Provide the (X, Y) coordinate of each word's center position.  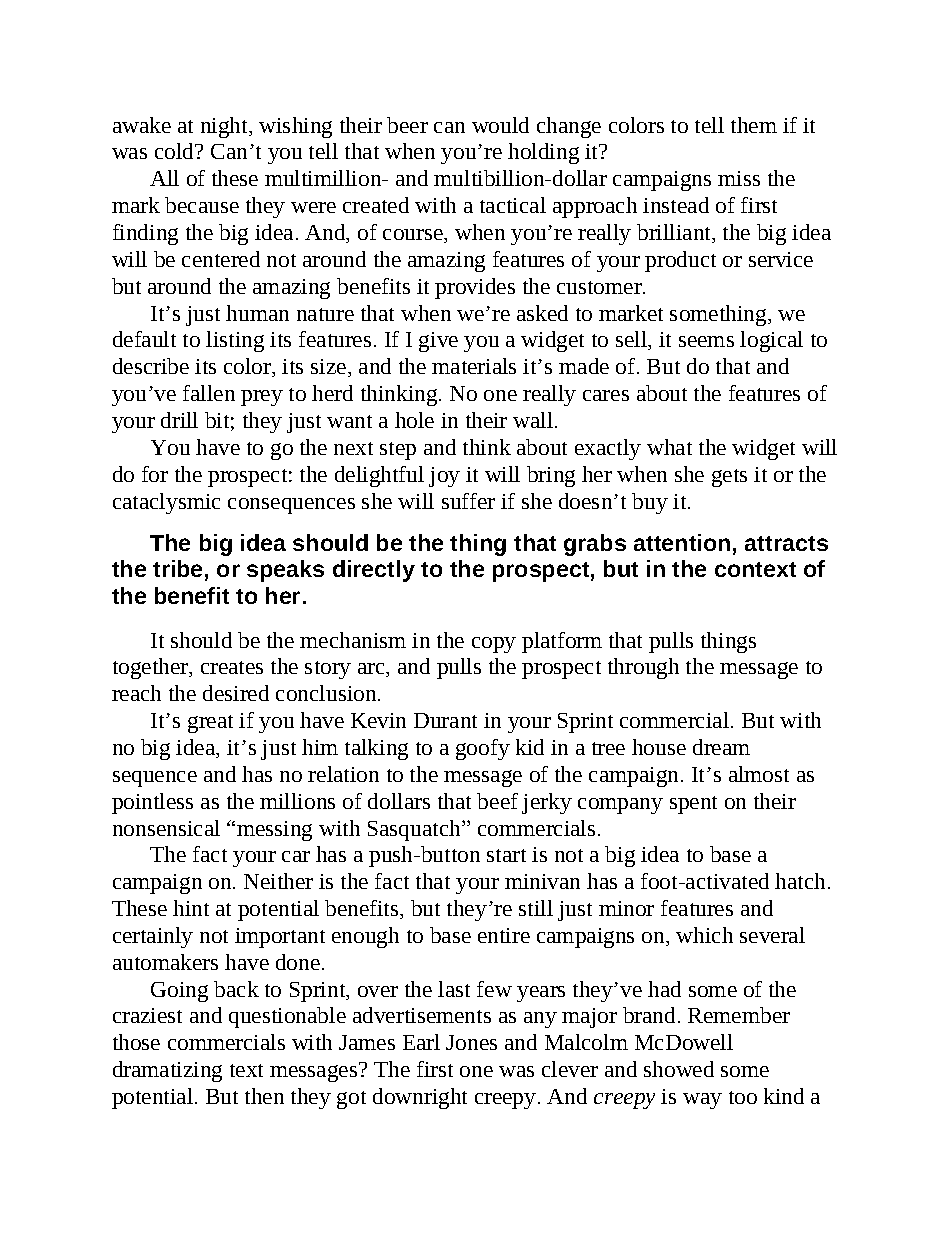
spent (693, 805)
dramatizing (167, 1071)
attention (682, 542)
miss (739, 178)
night (225, 127)
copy (494, 645)
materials (474, 366)
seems (706, 341)
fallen (209, 393)
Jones (471, 1042)
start (506, 855)
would (500, 125)
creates (232, 667)
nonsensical (166, 828)
